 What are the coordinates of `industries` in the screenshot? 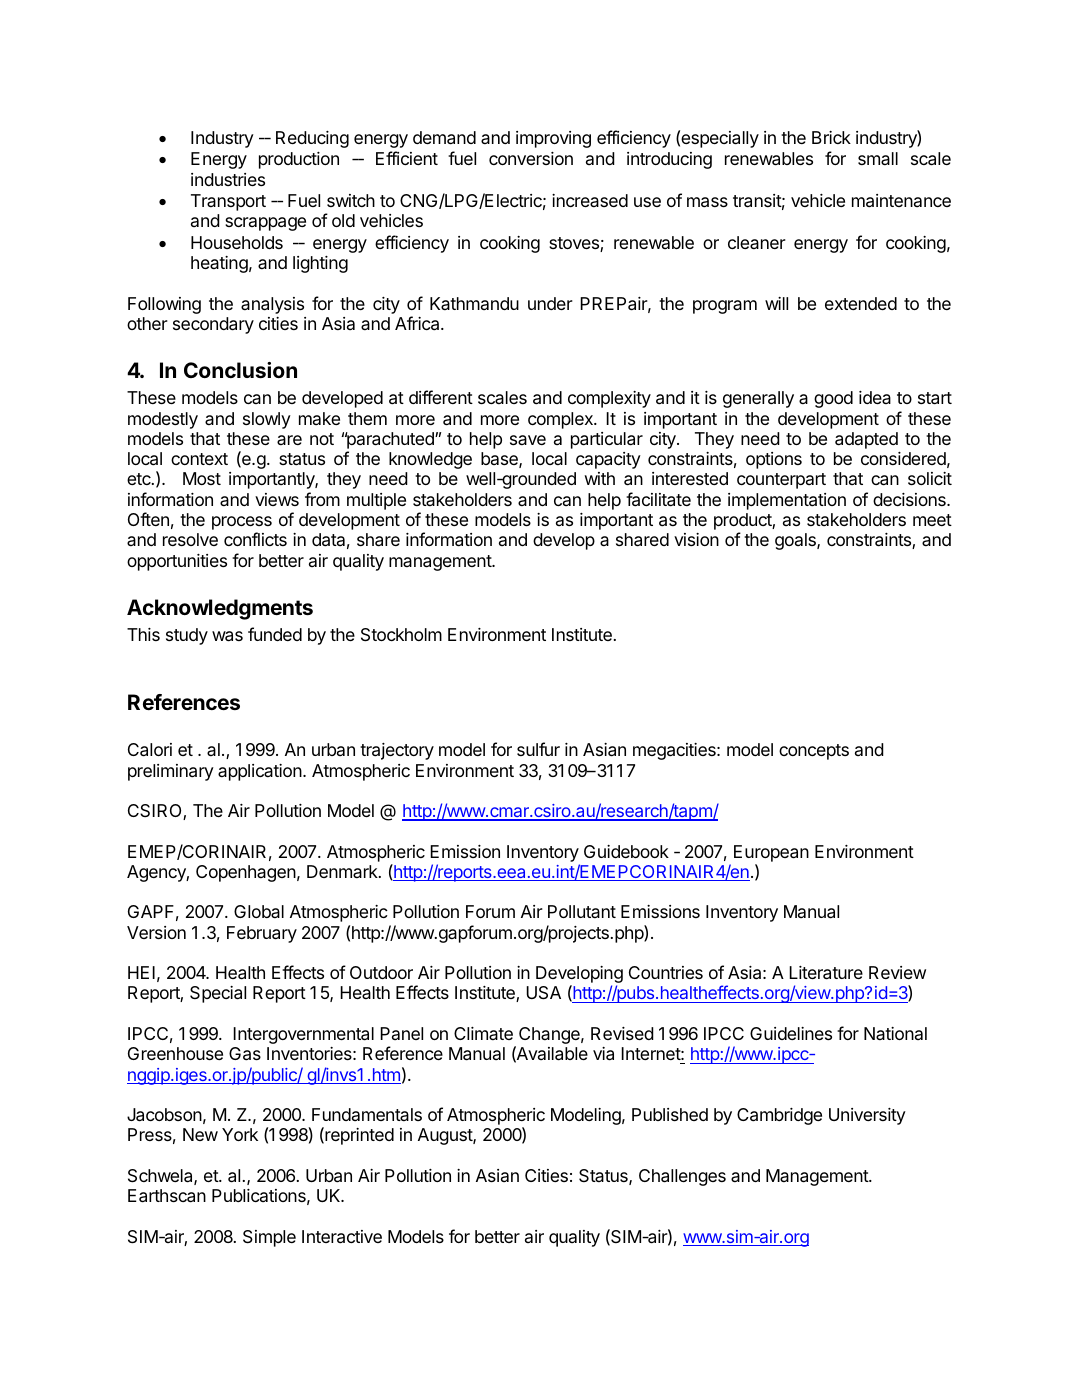 It's located at (228, 179).
